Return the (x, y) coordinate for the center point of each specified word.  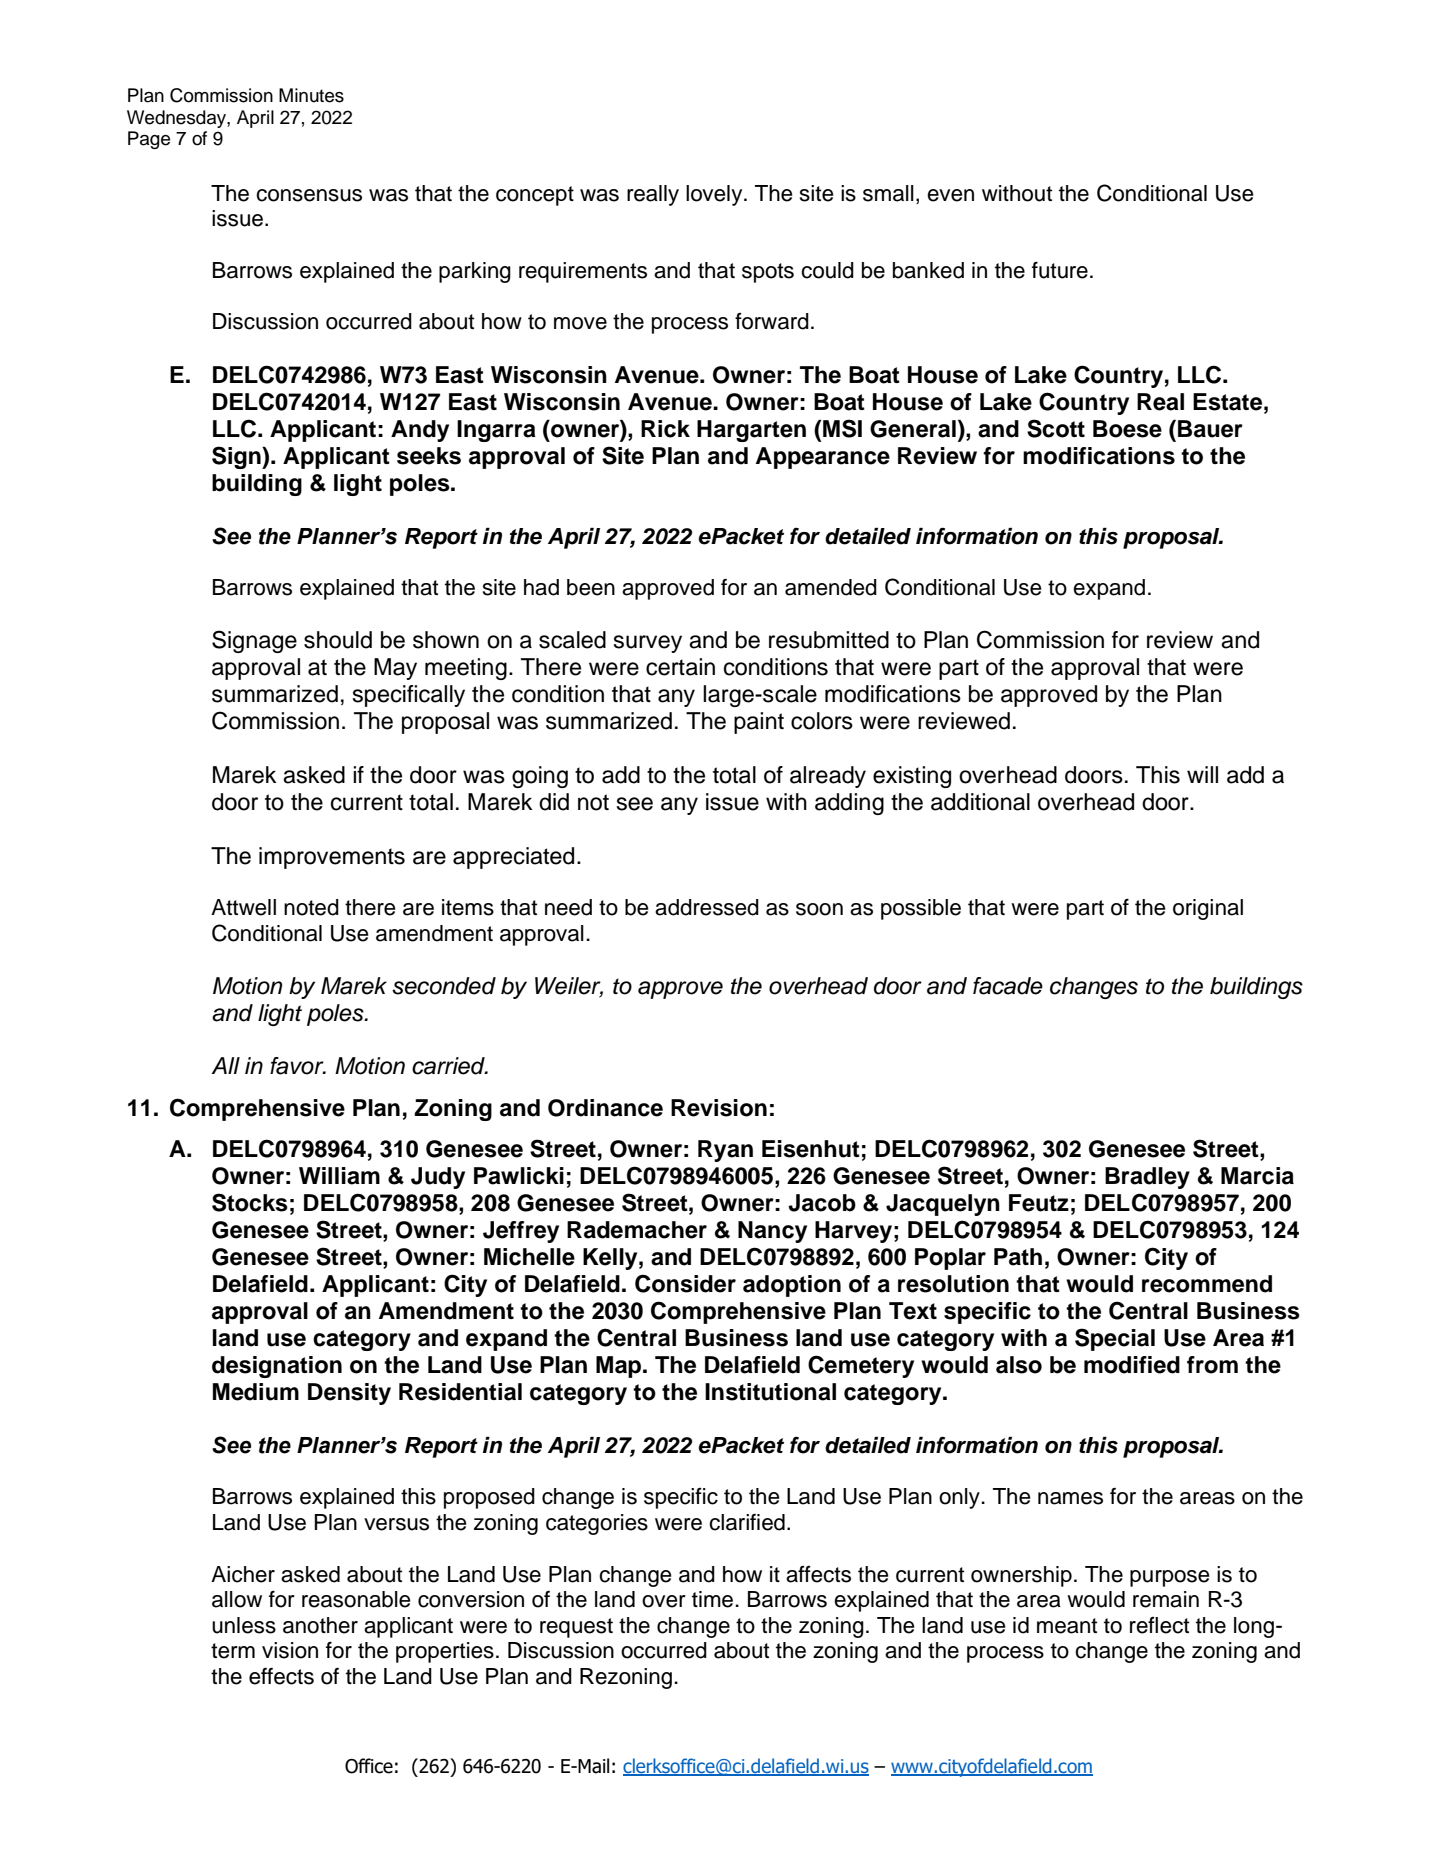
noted (311, 907)
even (950, 195)
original (1208, 909)
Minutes (311, 95)
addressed (707, 907)
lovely (715, 195)
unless (244, 1625)
